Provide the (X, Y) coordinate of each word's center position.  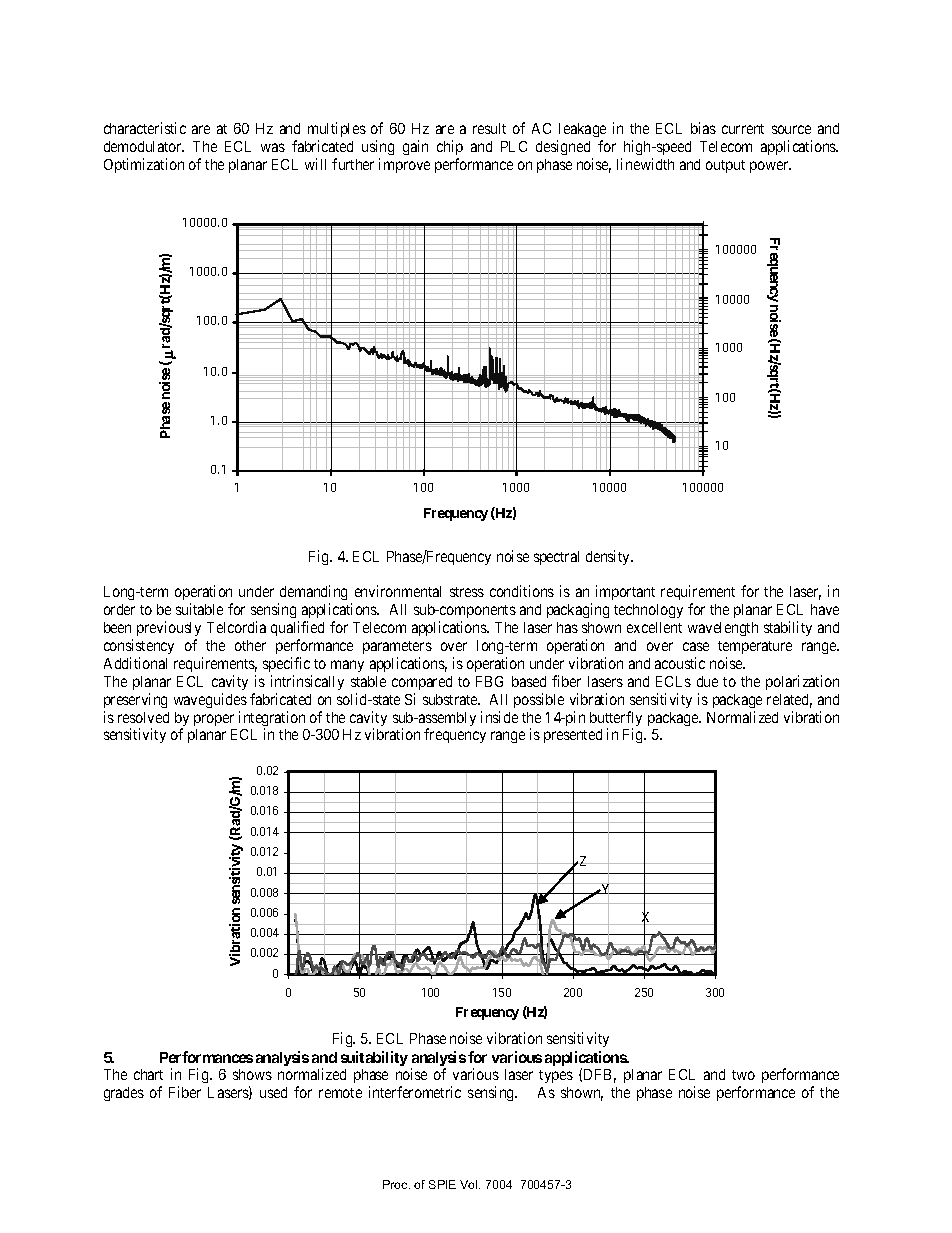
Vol (470, 1184)
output (725, 166)
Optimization (144, 165)
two (743, 1075)
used (273, 1092)
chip (450, 147)
